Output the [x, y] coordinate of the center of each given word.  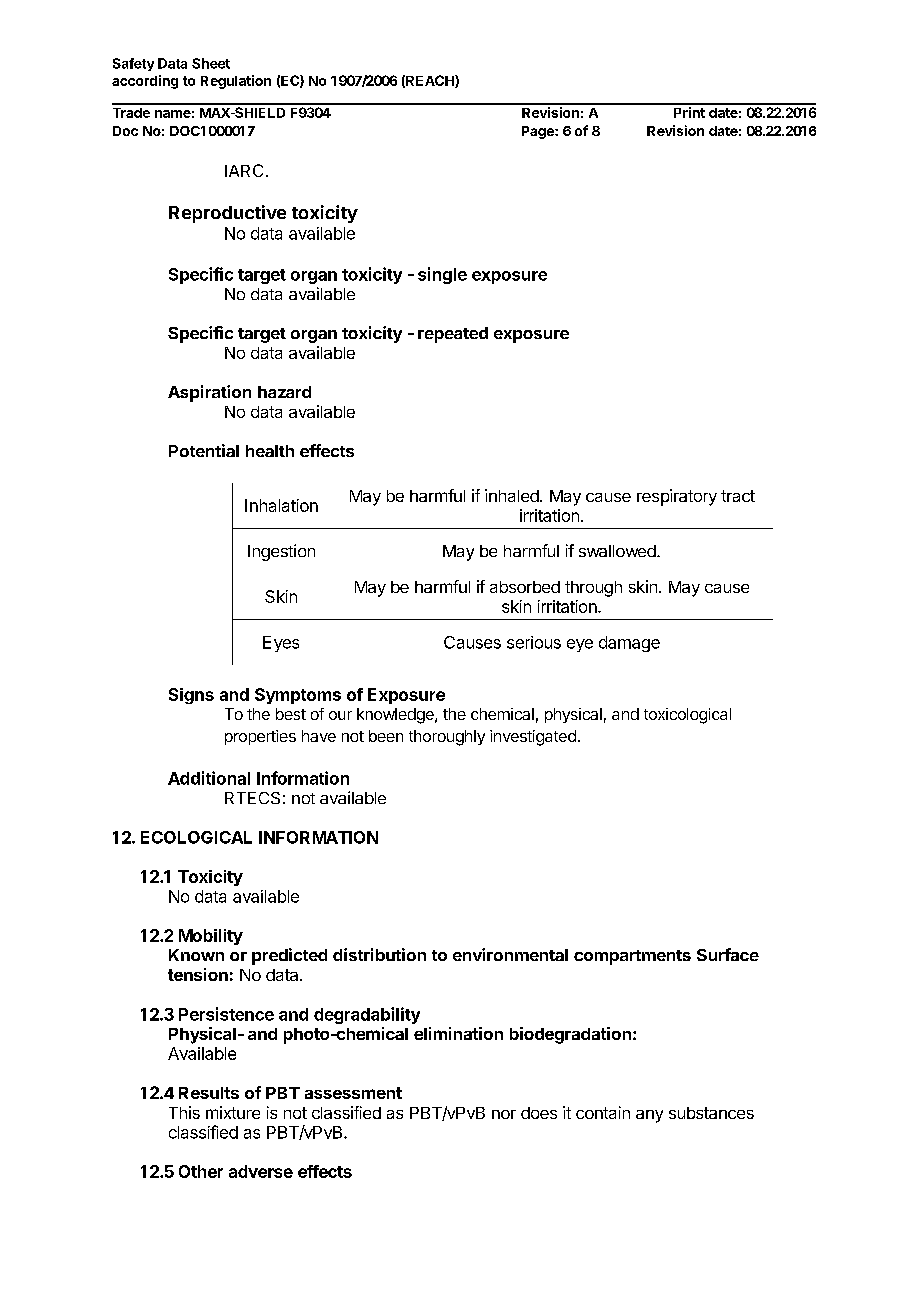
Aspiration [209, 393]
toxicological [687, 716]
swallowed [618, 551]
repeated [453, 335]
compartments [632, 957]
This [184, 1112]
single [442, 275]
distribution [379, 954]
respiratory [677, 497]
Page [539, 132]
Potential [204, 450]
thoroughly [447, 738]
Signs [191, 696]
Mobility [211, 937]
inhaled [513, 495]
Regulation [236, 82]
